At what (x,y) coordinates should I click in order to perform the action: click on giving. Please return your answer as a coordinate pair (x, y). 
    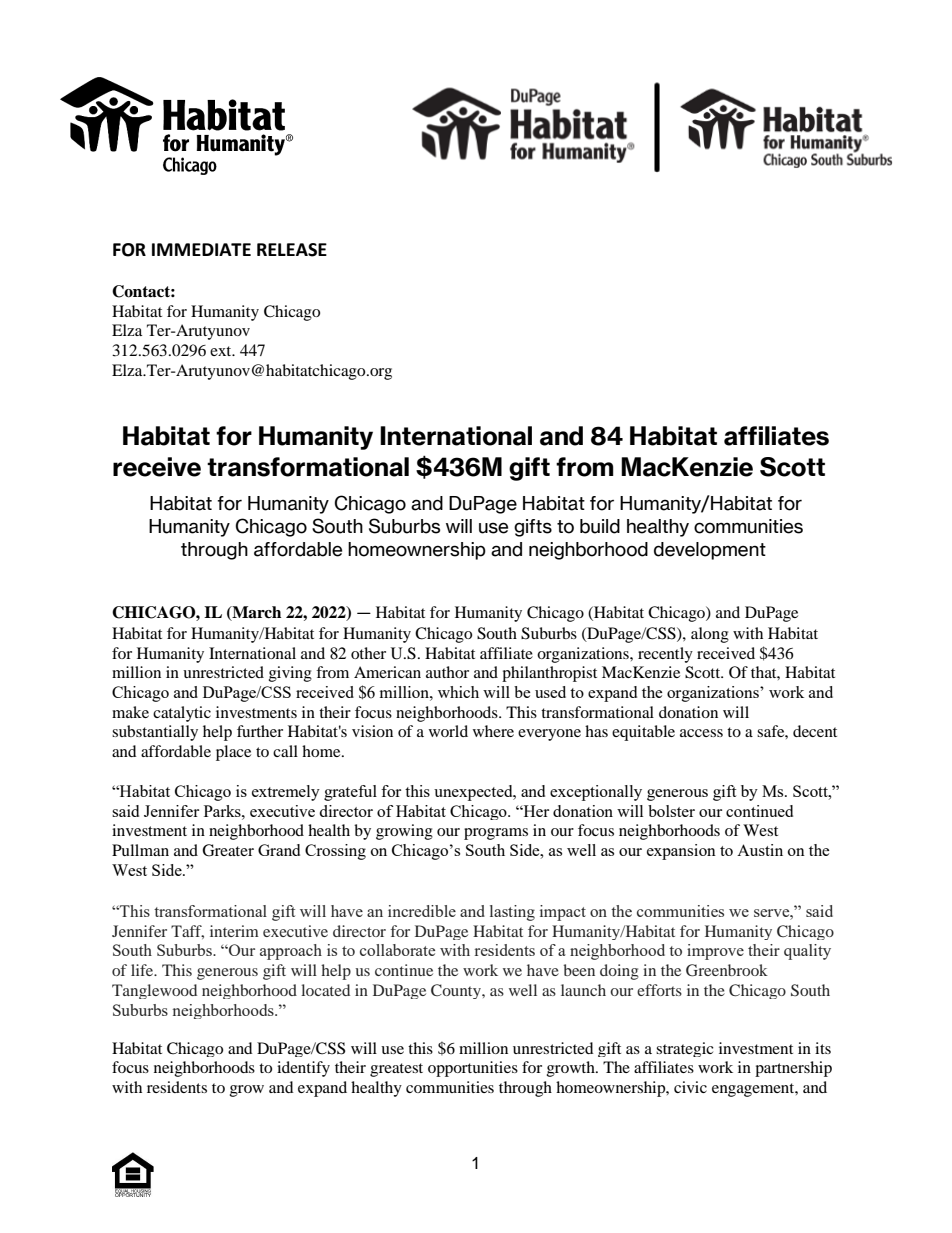
    Looking at the image, I should click on (290, 674).
